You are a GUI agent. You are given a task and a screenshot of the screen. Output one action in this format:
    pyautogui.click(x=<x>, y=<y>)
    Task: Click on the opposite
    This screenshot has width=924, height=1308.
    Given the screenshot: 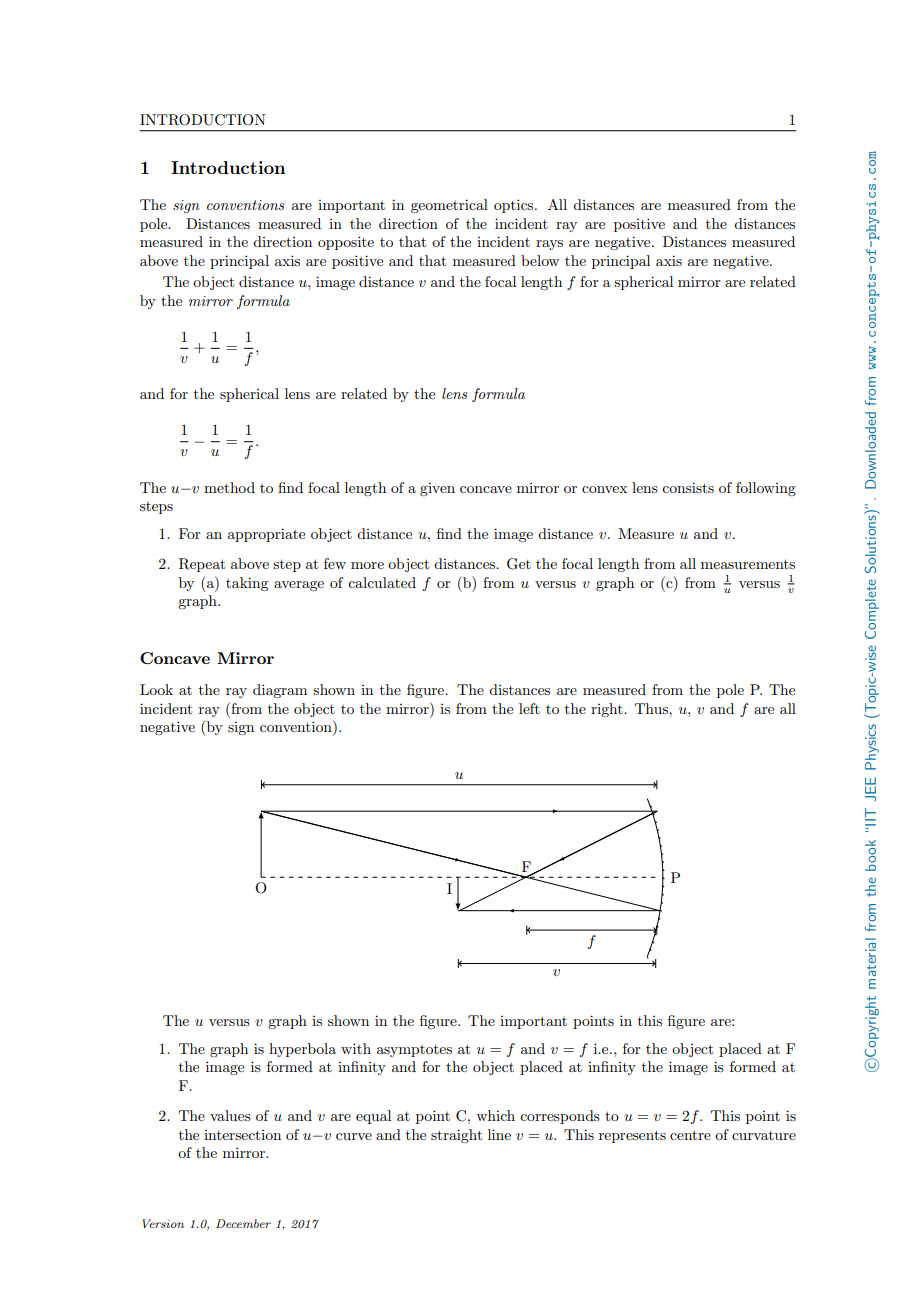 What is the action you would take?
    pyautogui.click(x=346, y=243)
